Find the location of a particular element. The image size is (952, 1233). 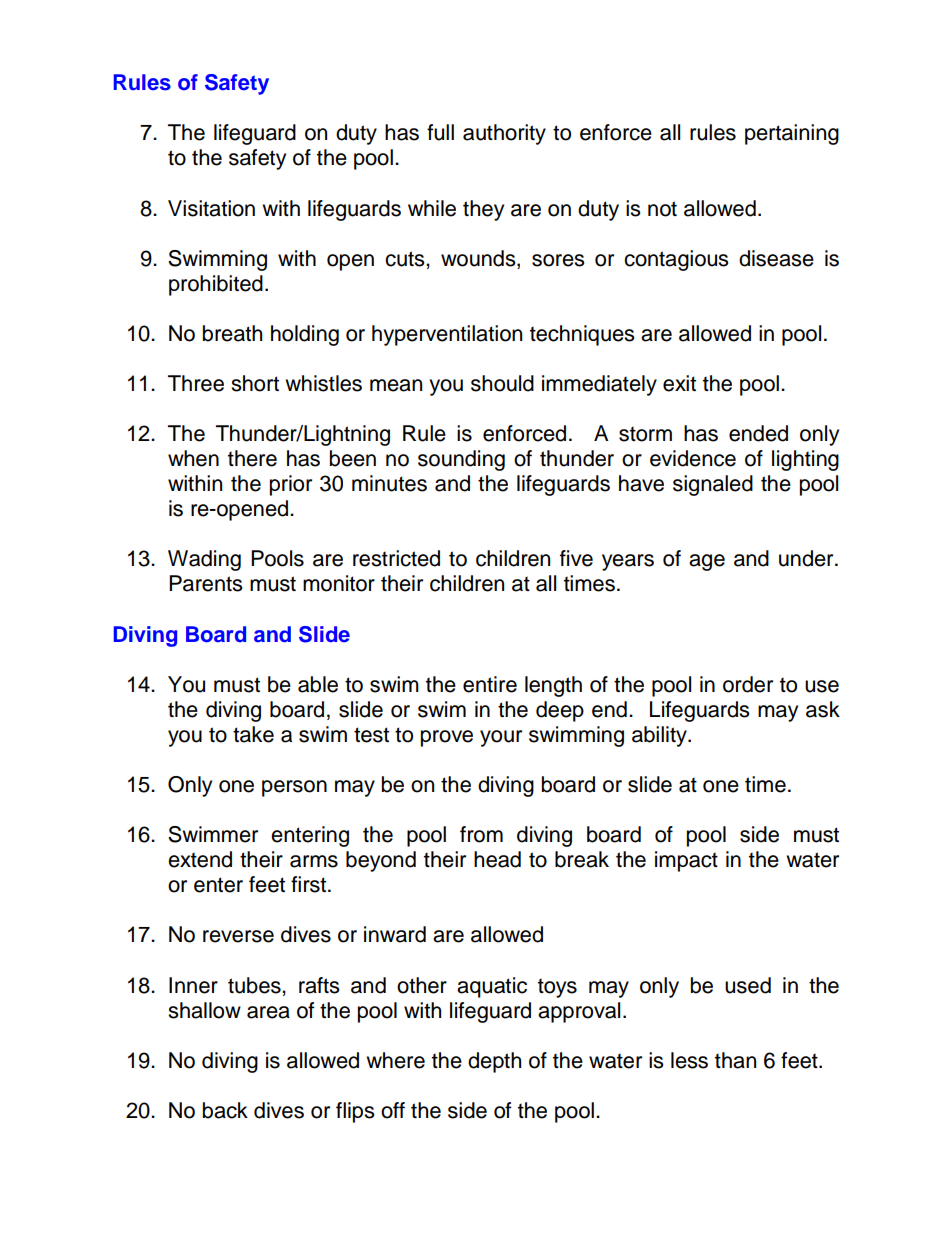

pertaining is located at coordinates (792, 134).
